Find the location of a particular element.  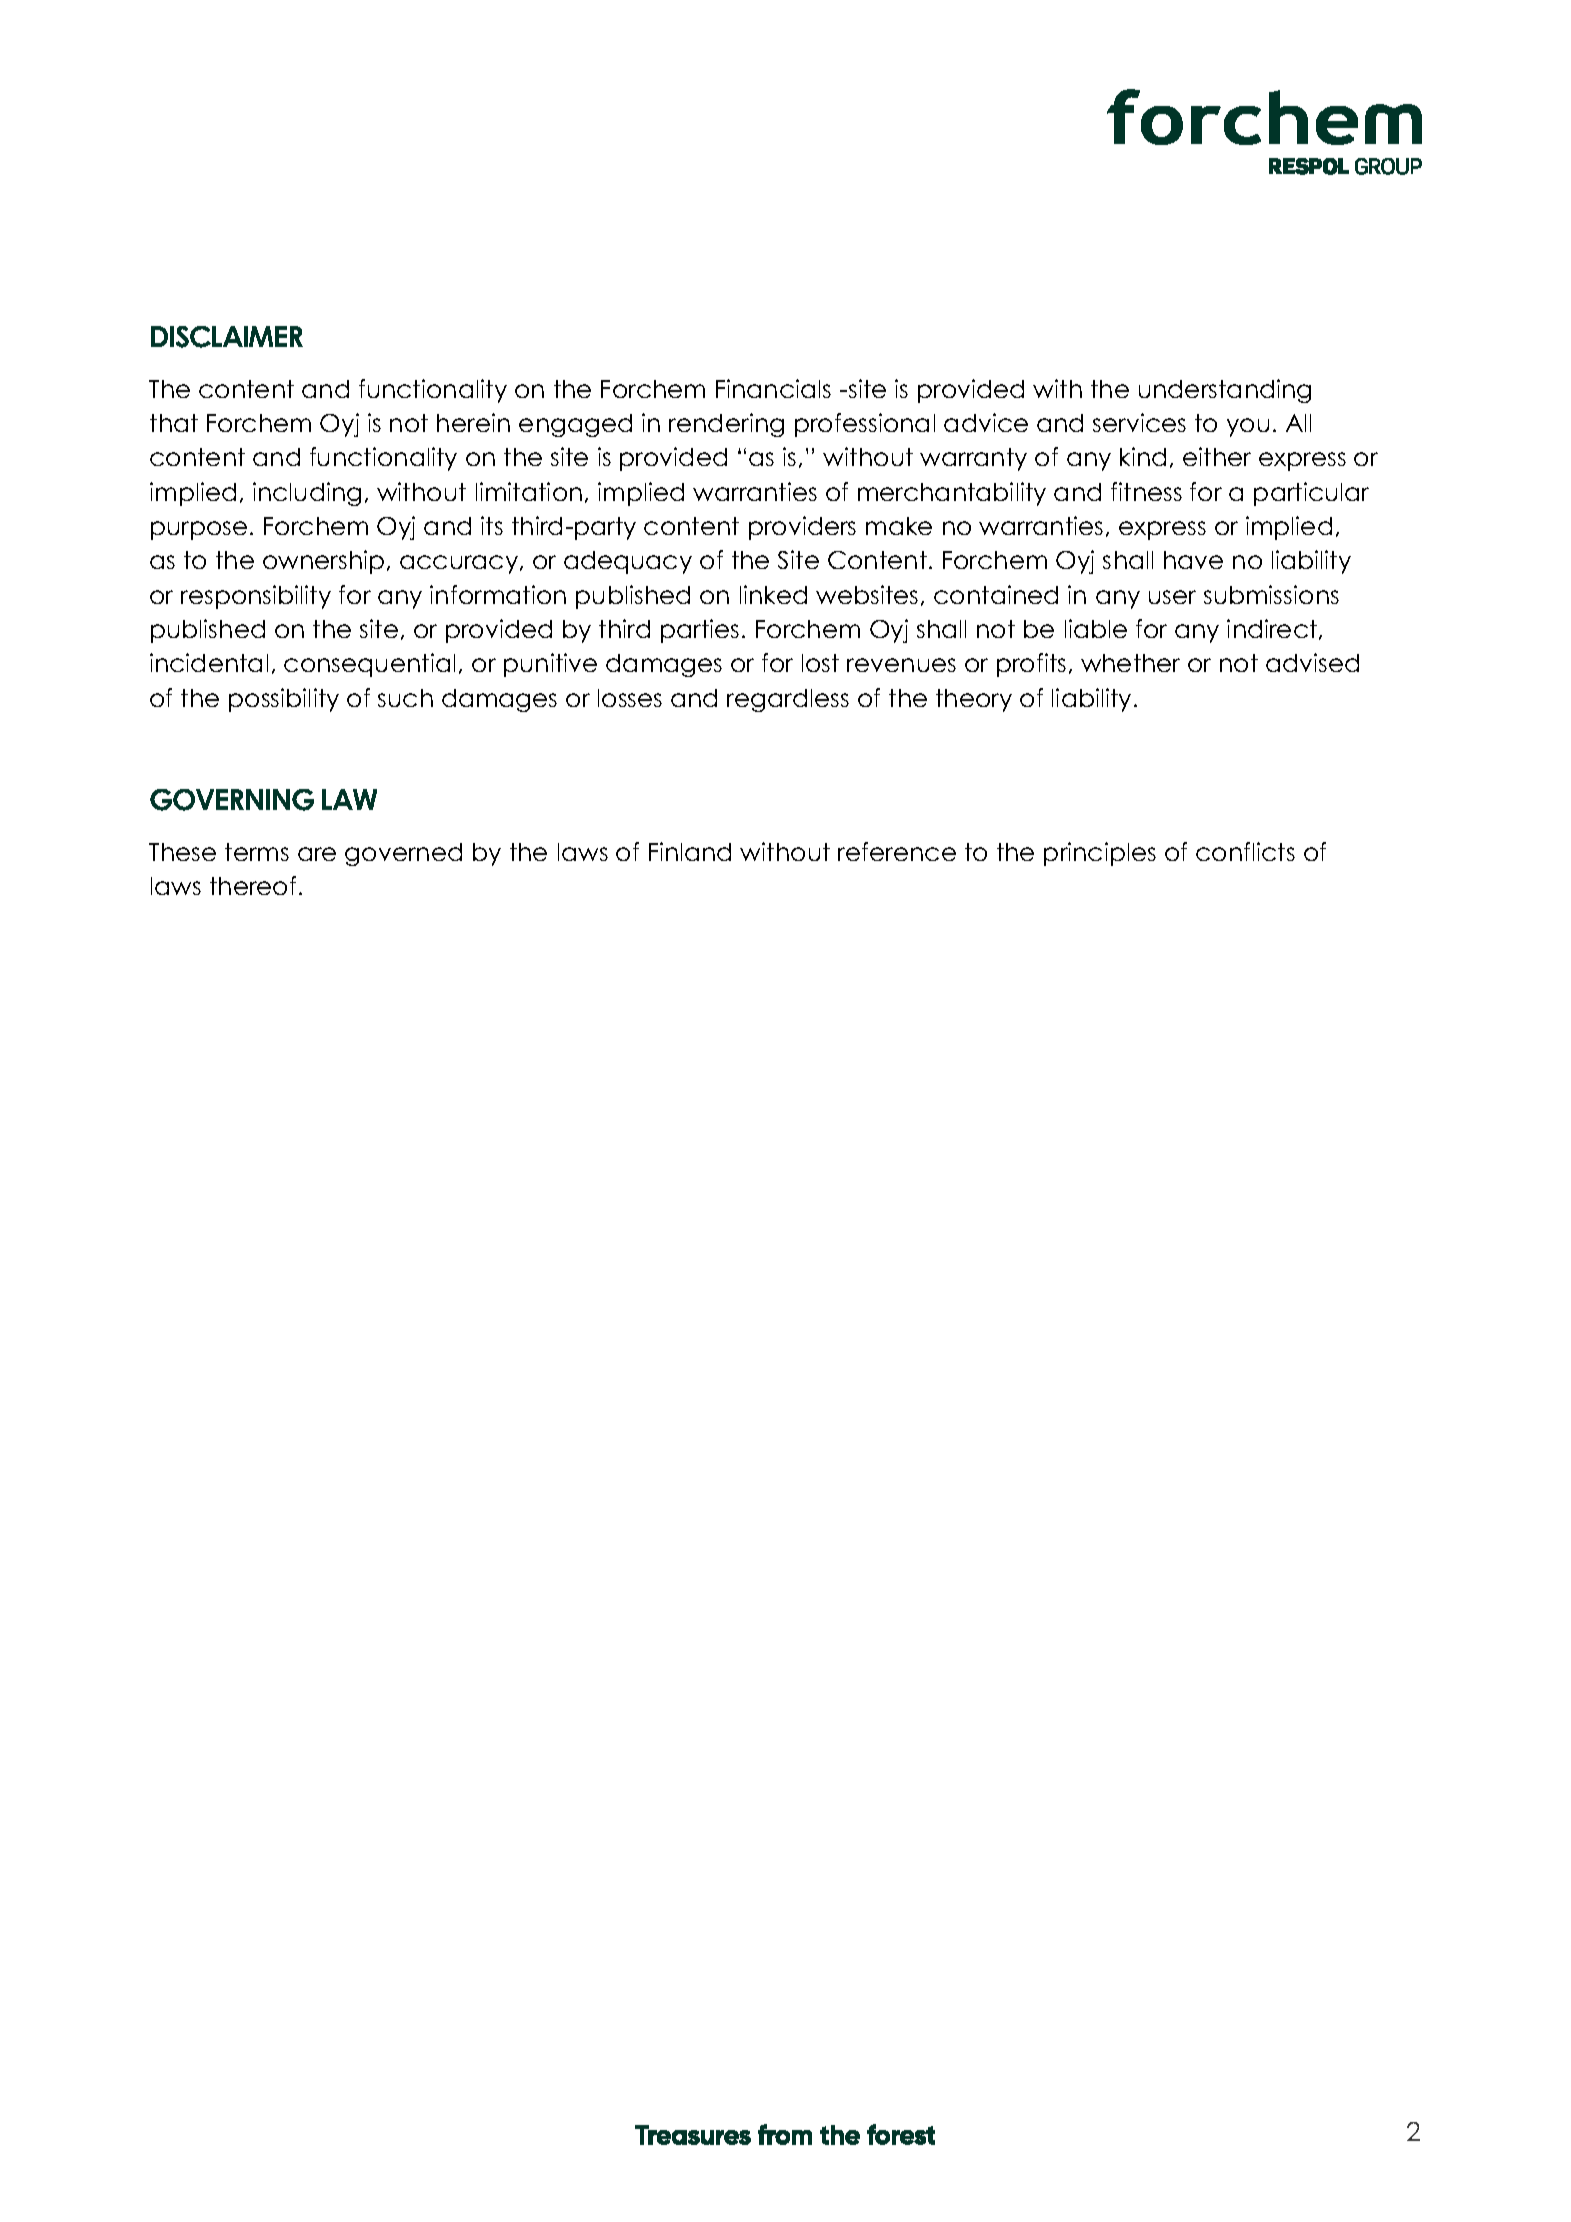

are is located at coordinates (317, 854).
